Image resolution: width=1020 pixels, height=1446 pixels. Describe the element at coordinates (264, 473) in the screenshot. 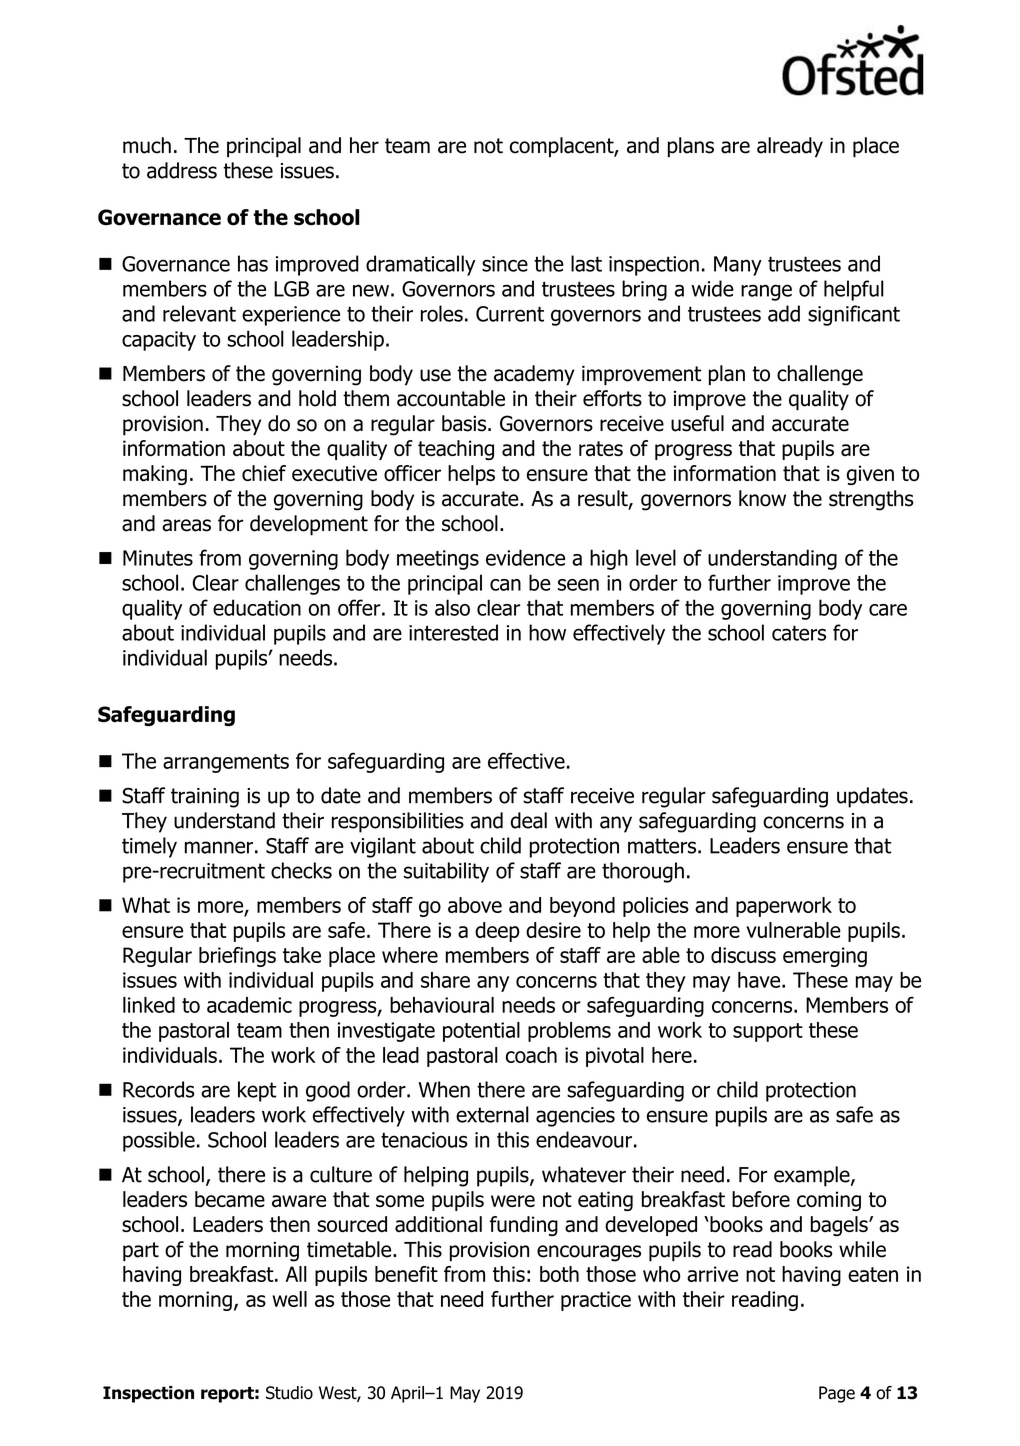

I see `chief` at that location.
